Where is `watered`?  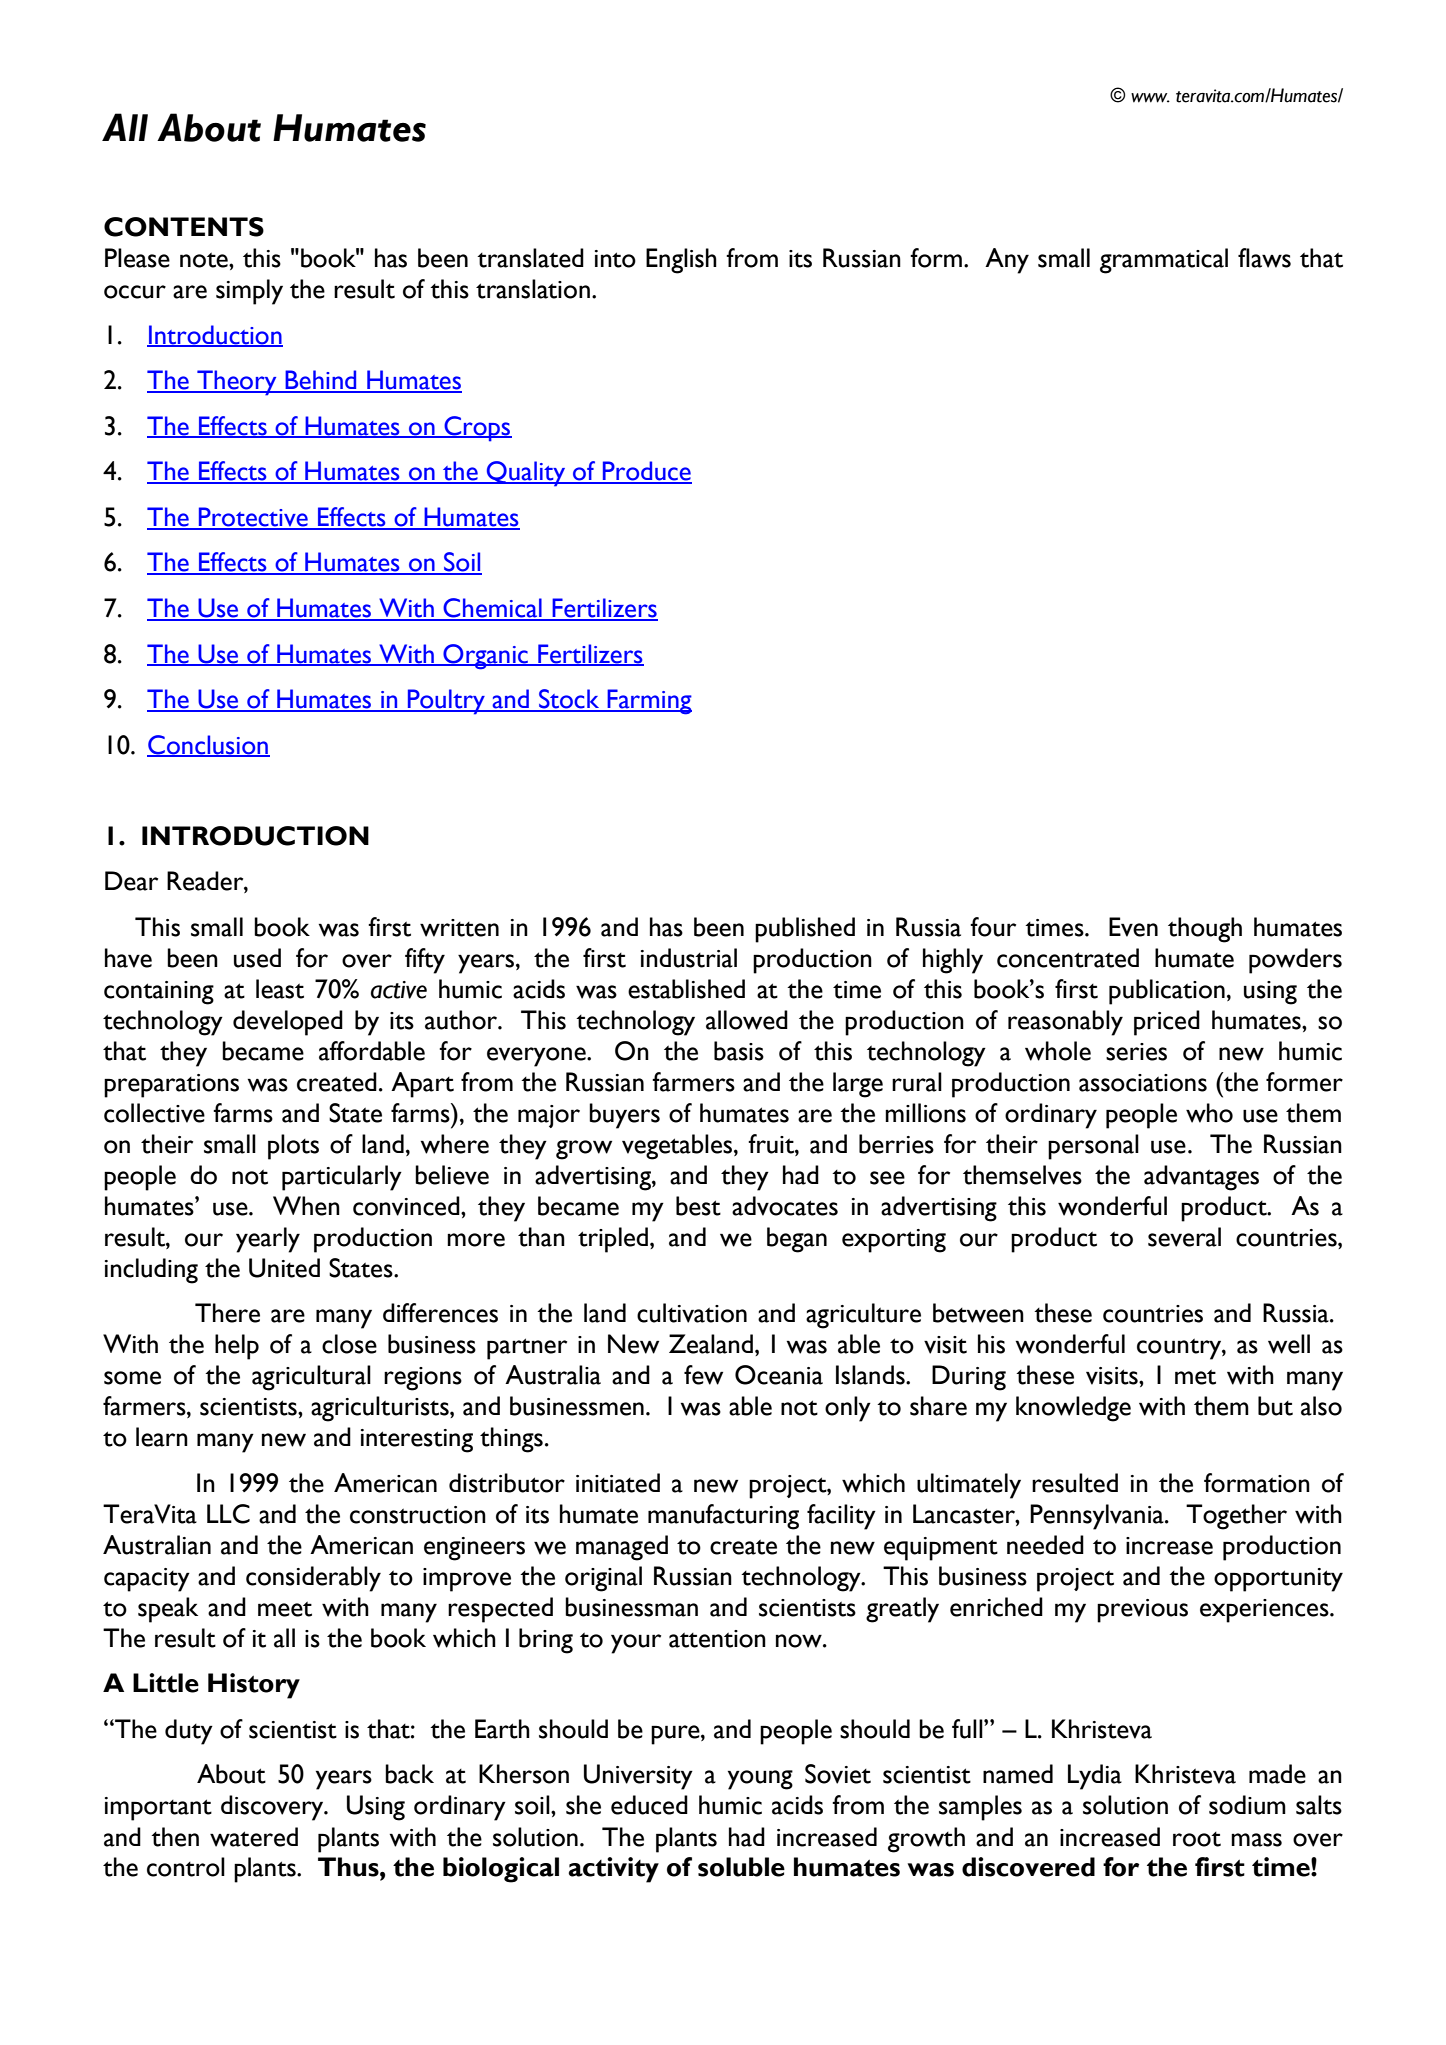
watered is located at coordinates (254, 1837).
